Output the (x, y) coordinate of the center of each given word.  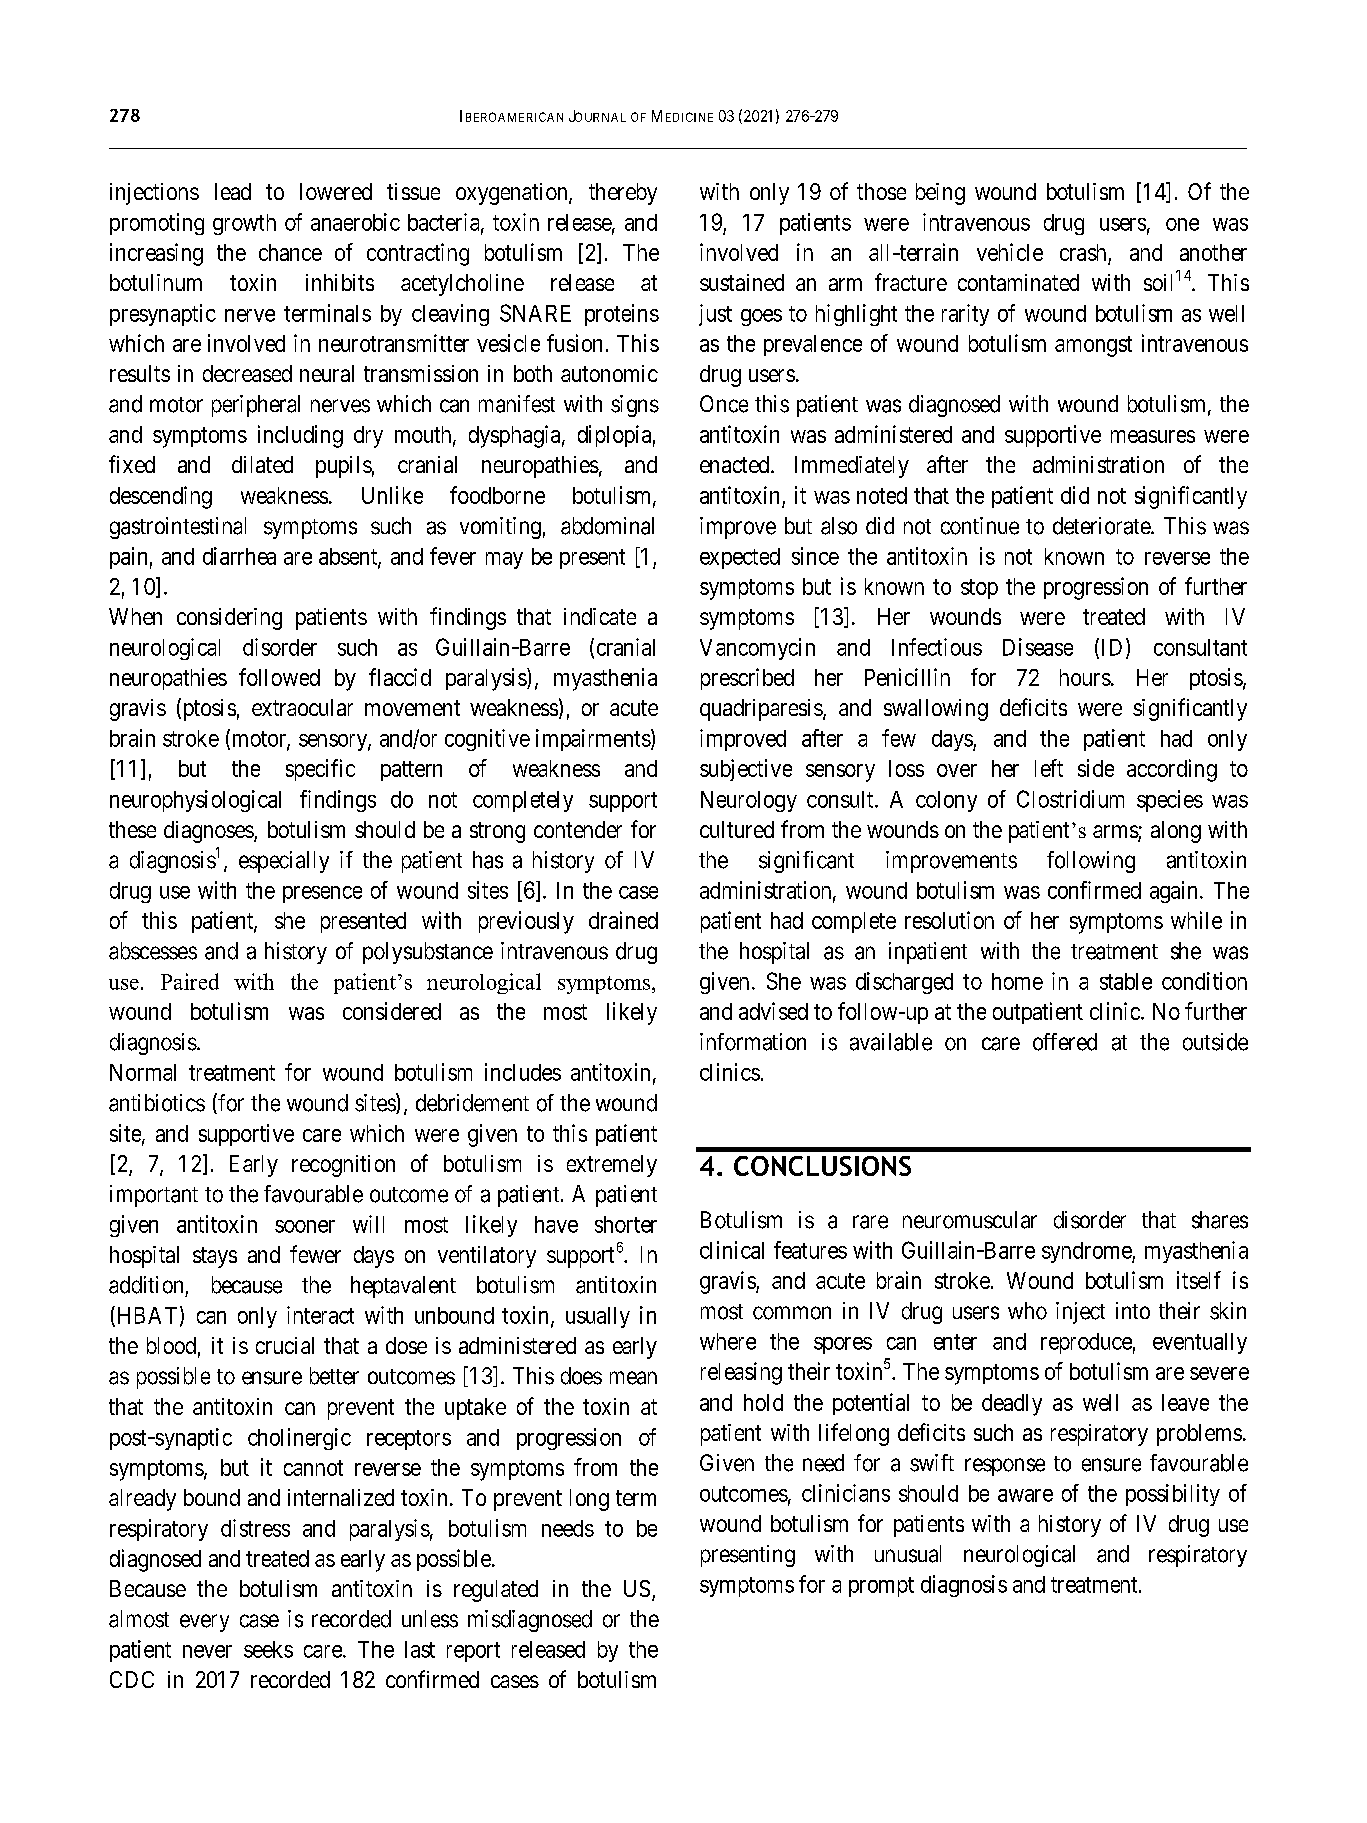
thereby (623, 194)
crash (1083, 252)
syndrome (1087, 1252)
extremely (612, 1166)
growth (244, 224)
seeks (268, 1649)
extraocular (302, 707)
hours (1085, 677)
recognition (343, 1166)
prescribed (747, 679)
